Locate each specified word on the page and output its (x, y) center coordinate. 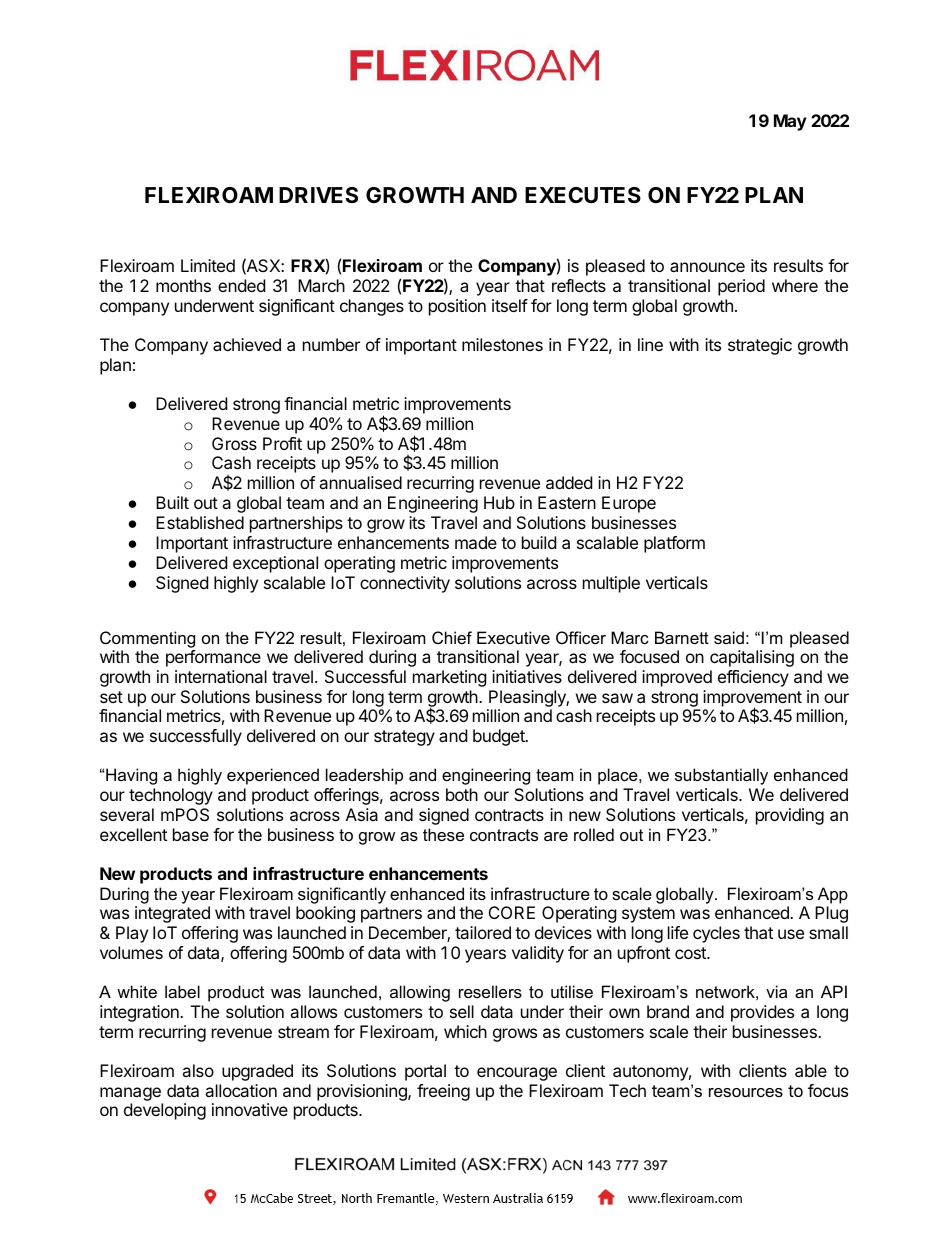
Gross (234, 443)
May (790, 122)
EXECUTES (583, 195)
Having (131, 776)
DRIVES (318, 195)
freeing (443, 1092)
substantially (721, 776)
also (198, 1070)
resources (746, 1092)
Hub (499, 502)
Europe (629, 504)
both (462, 794)
